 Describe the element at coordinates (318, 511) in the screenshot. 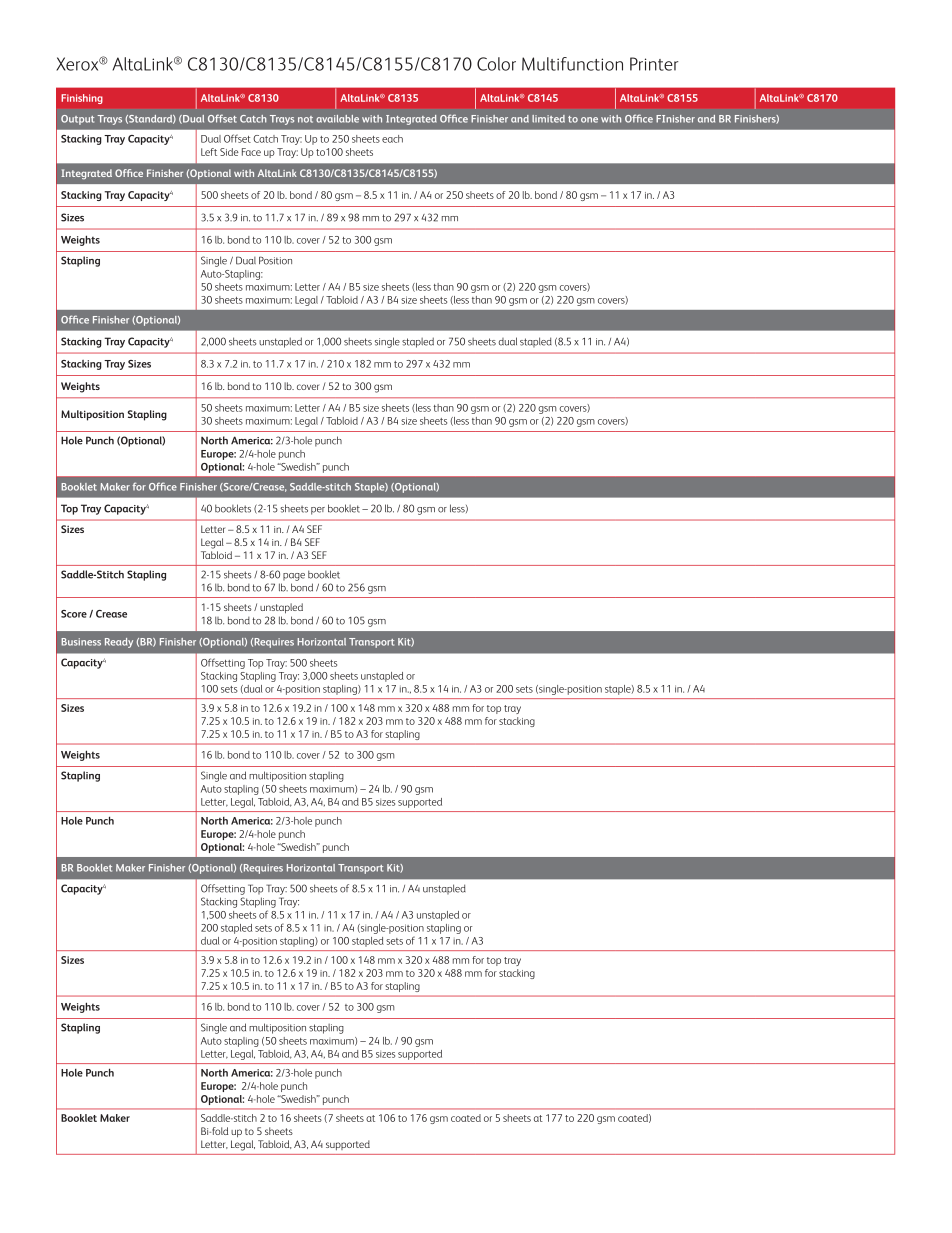

I see `per` at that location.
